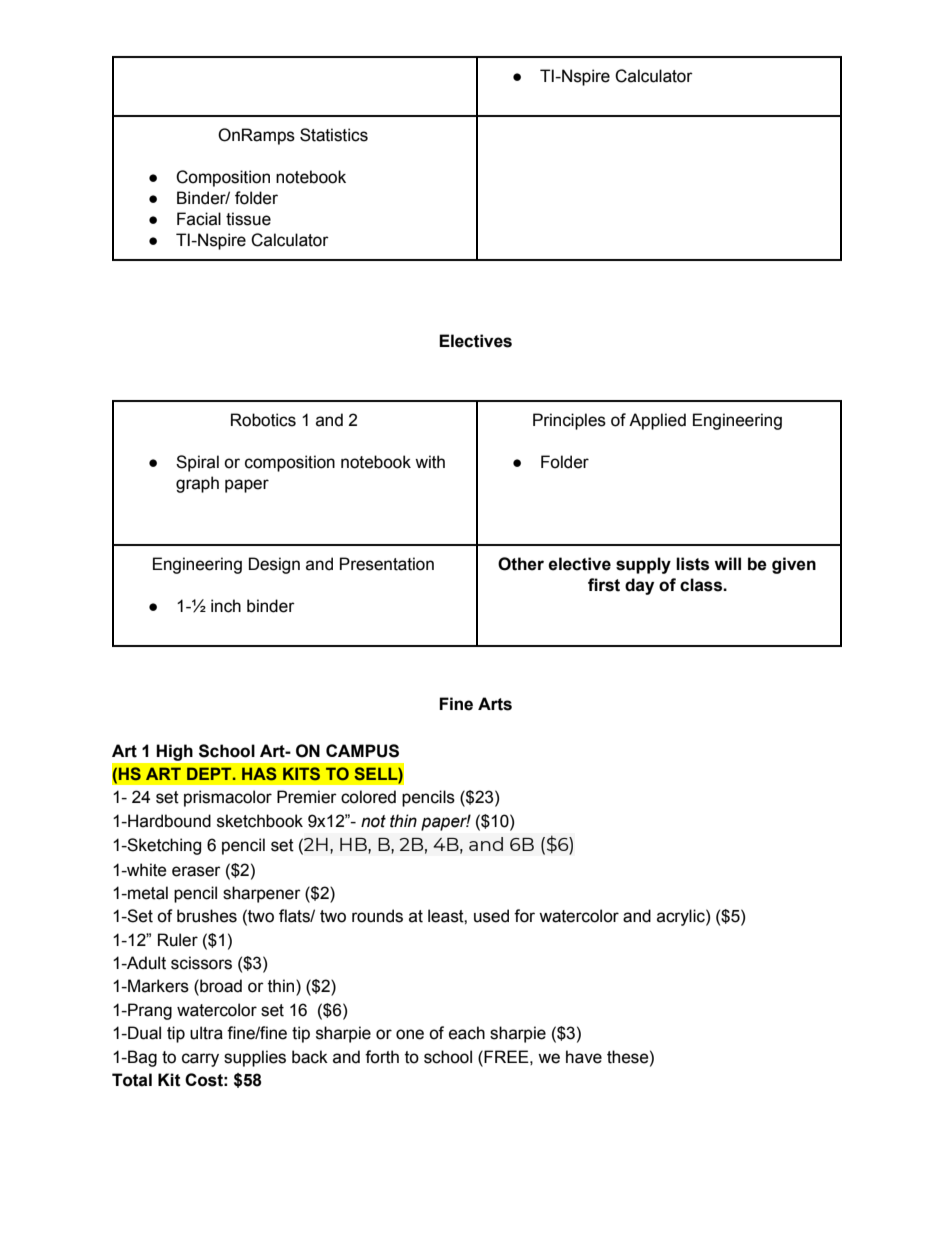 Image resolution: width=952 pixels, height=1233 pixels. What do you see at coordinates (199, 219) in the image?
I see `Facial` at bounding box center [199, 219].
